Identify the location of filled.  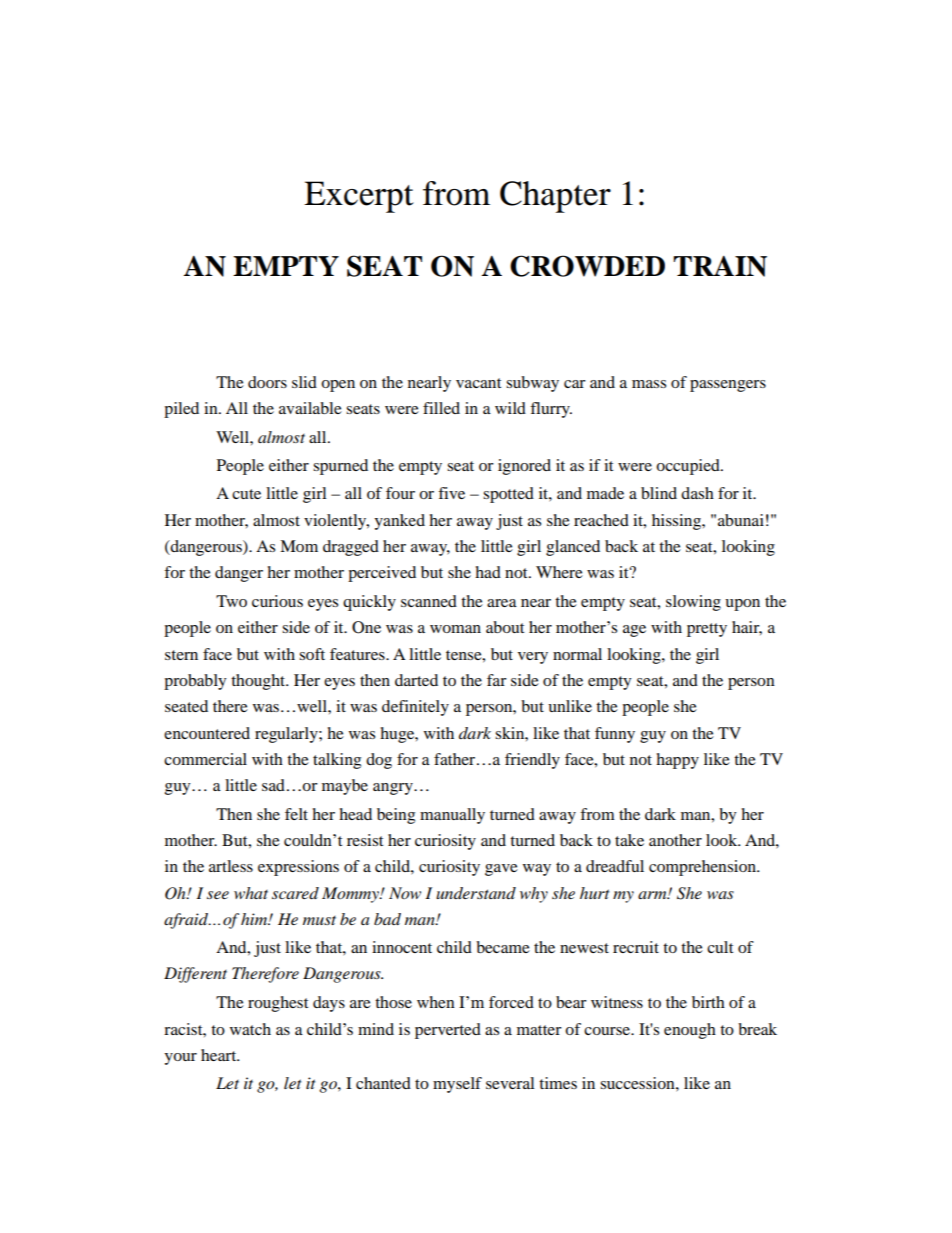
(441, 408).
